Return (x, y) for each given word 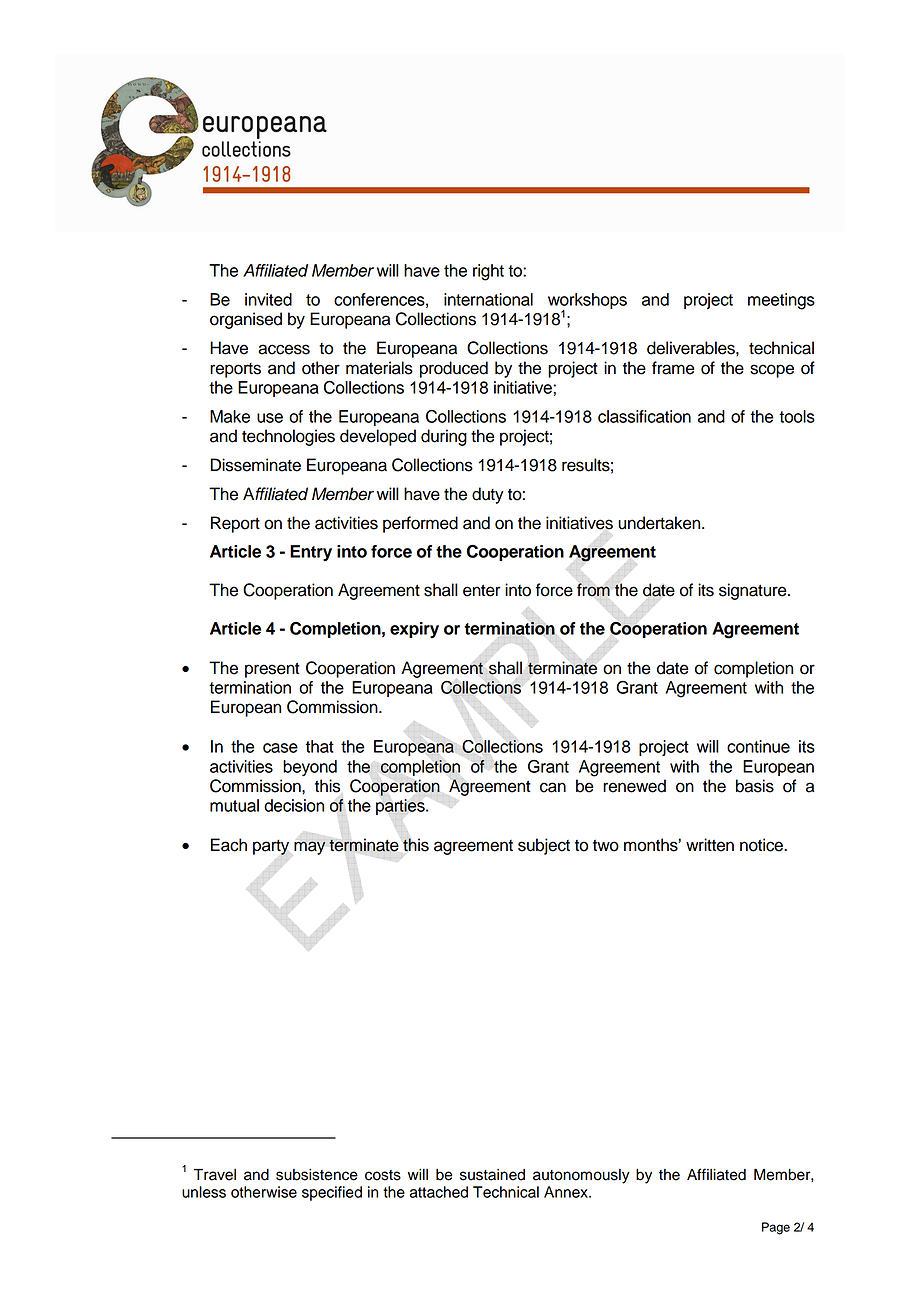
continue (758, 746)
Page (776, 1228)
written (710, 845)
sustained (492, 1175)
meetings (781, 301)
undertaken (660, 523)
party (271, 847)
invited (268, 299)
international (488, 299)
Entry (311, 553)
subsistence (317, 1175)
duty (488, 495)
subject (544, 846)
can (553, 787)
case (280, 748)
